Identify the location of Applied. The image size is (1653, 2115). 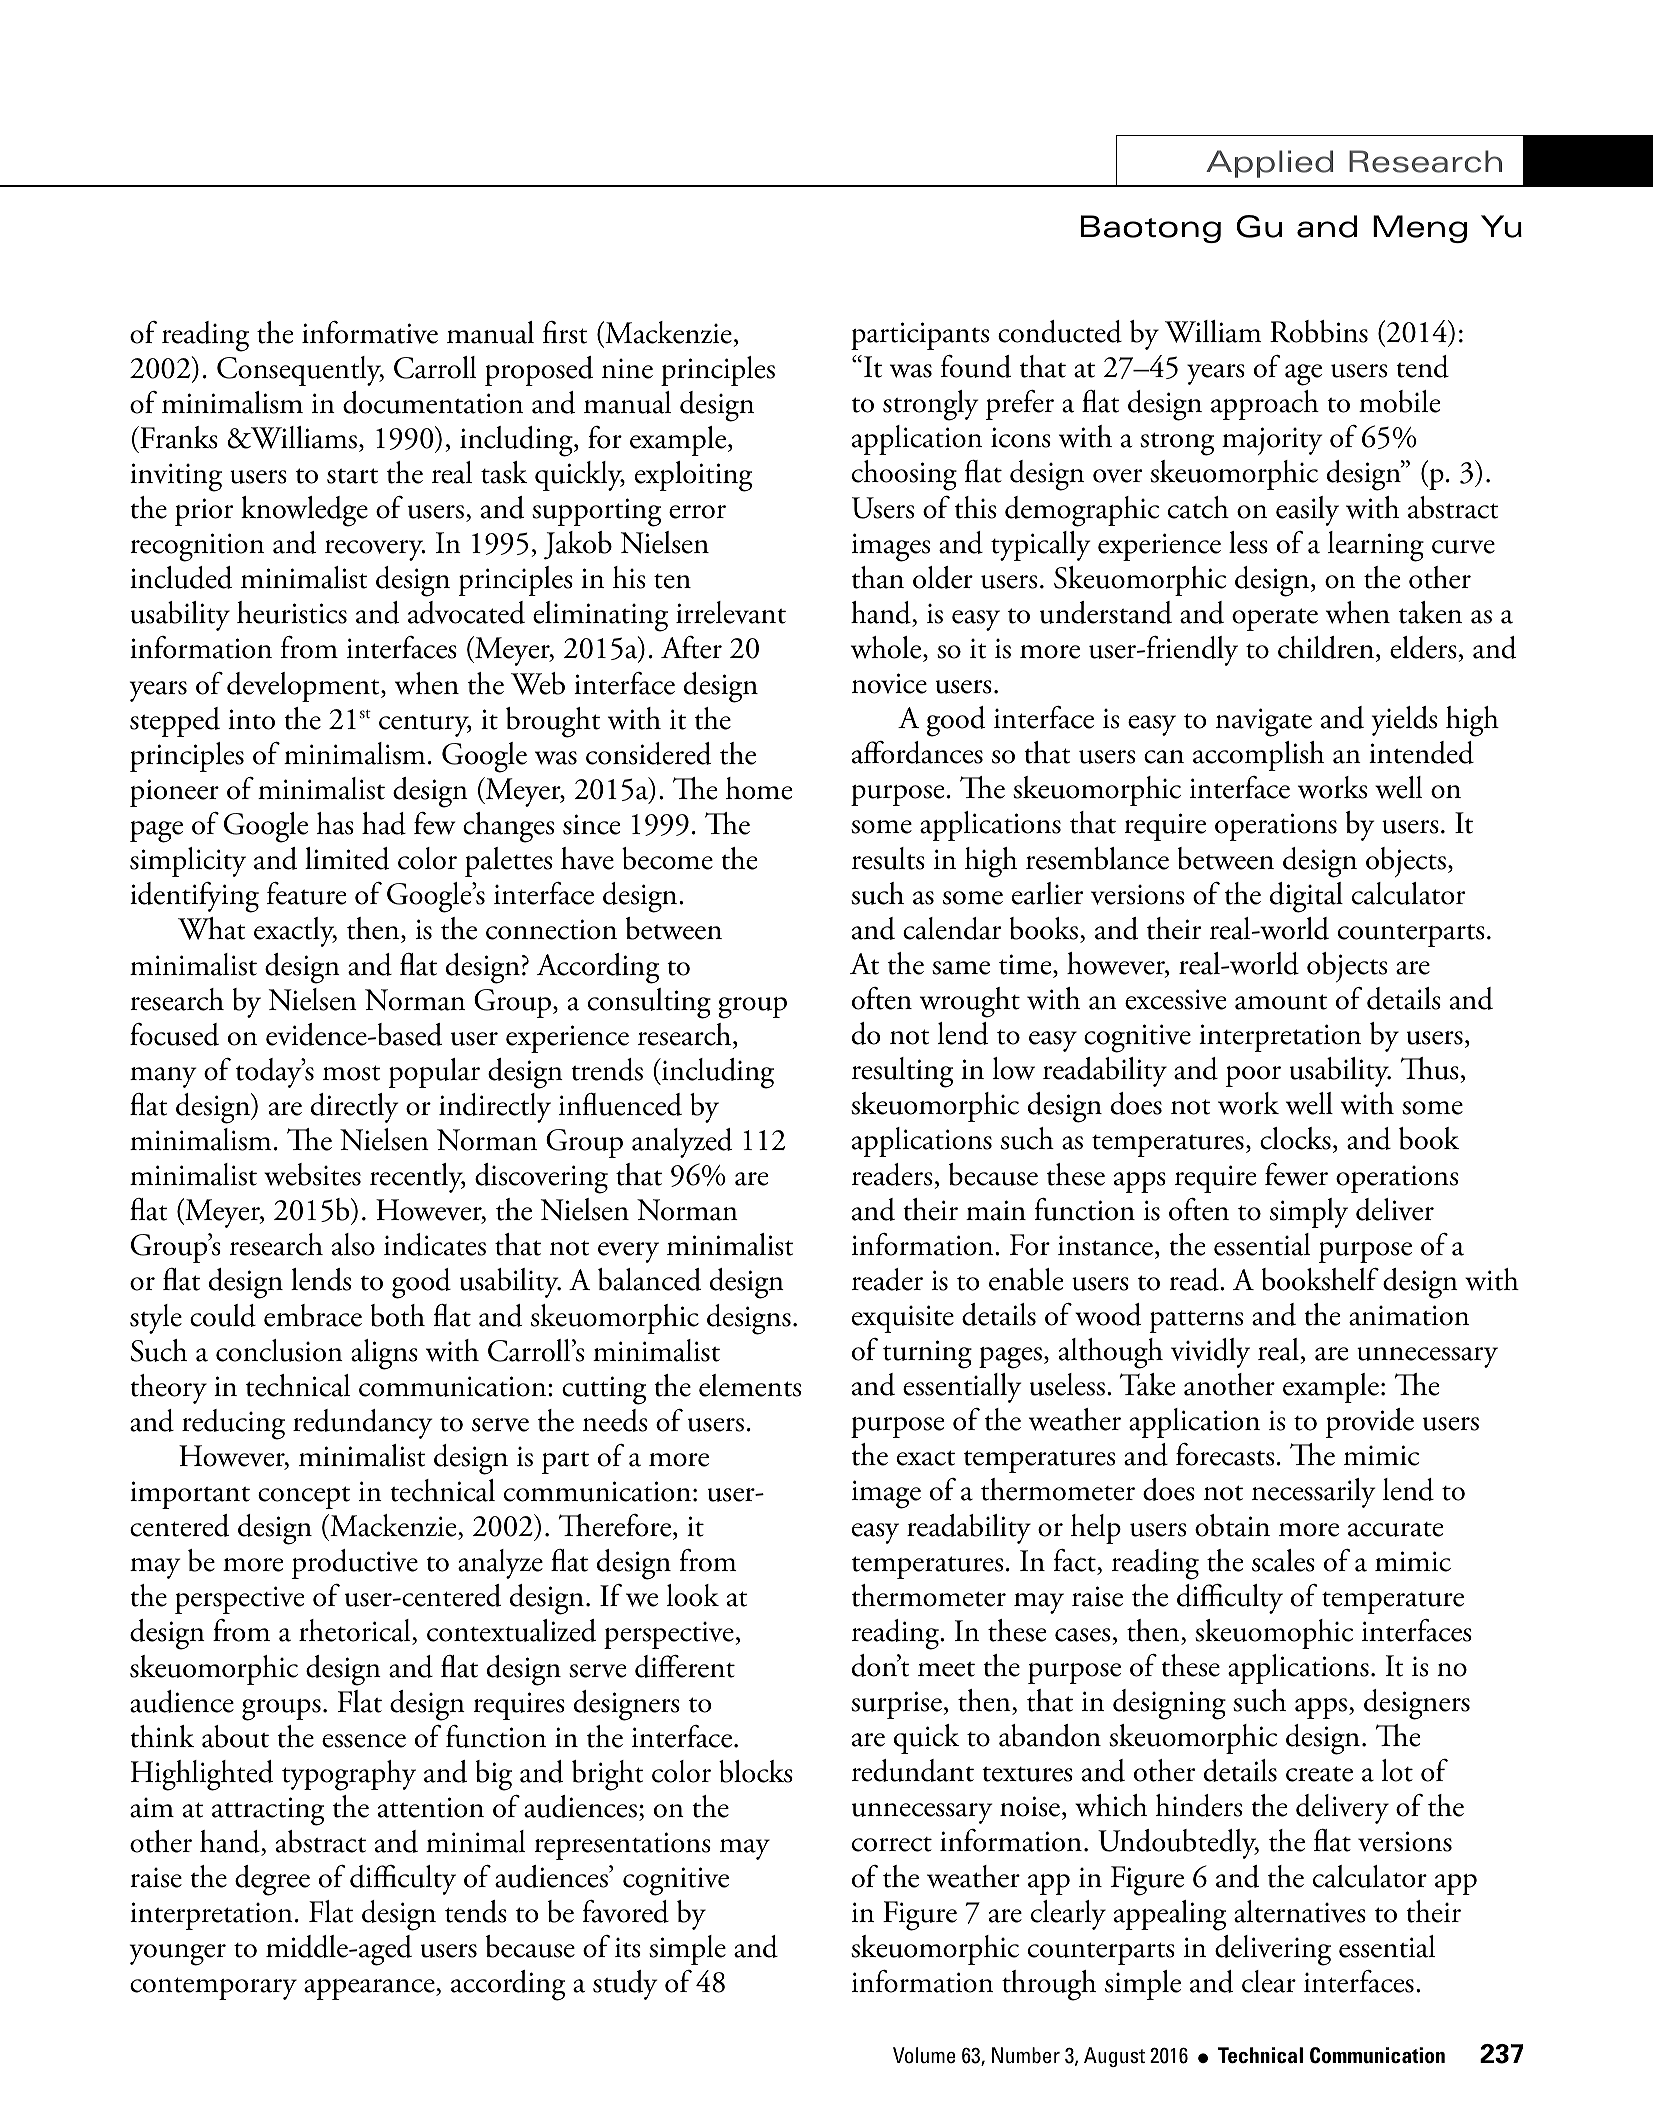
(1269, 164).
